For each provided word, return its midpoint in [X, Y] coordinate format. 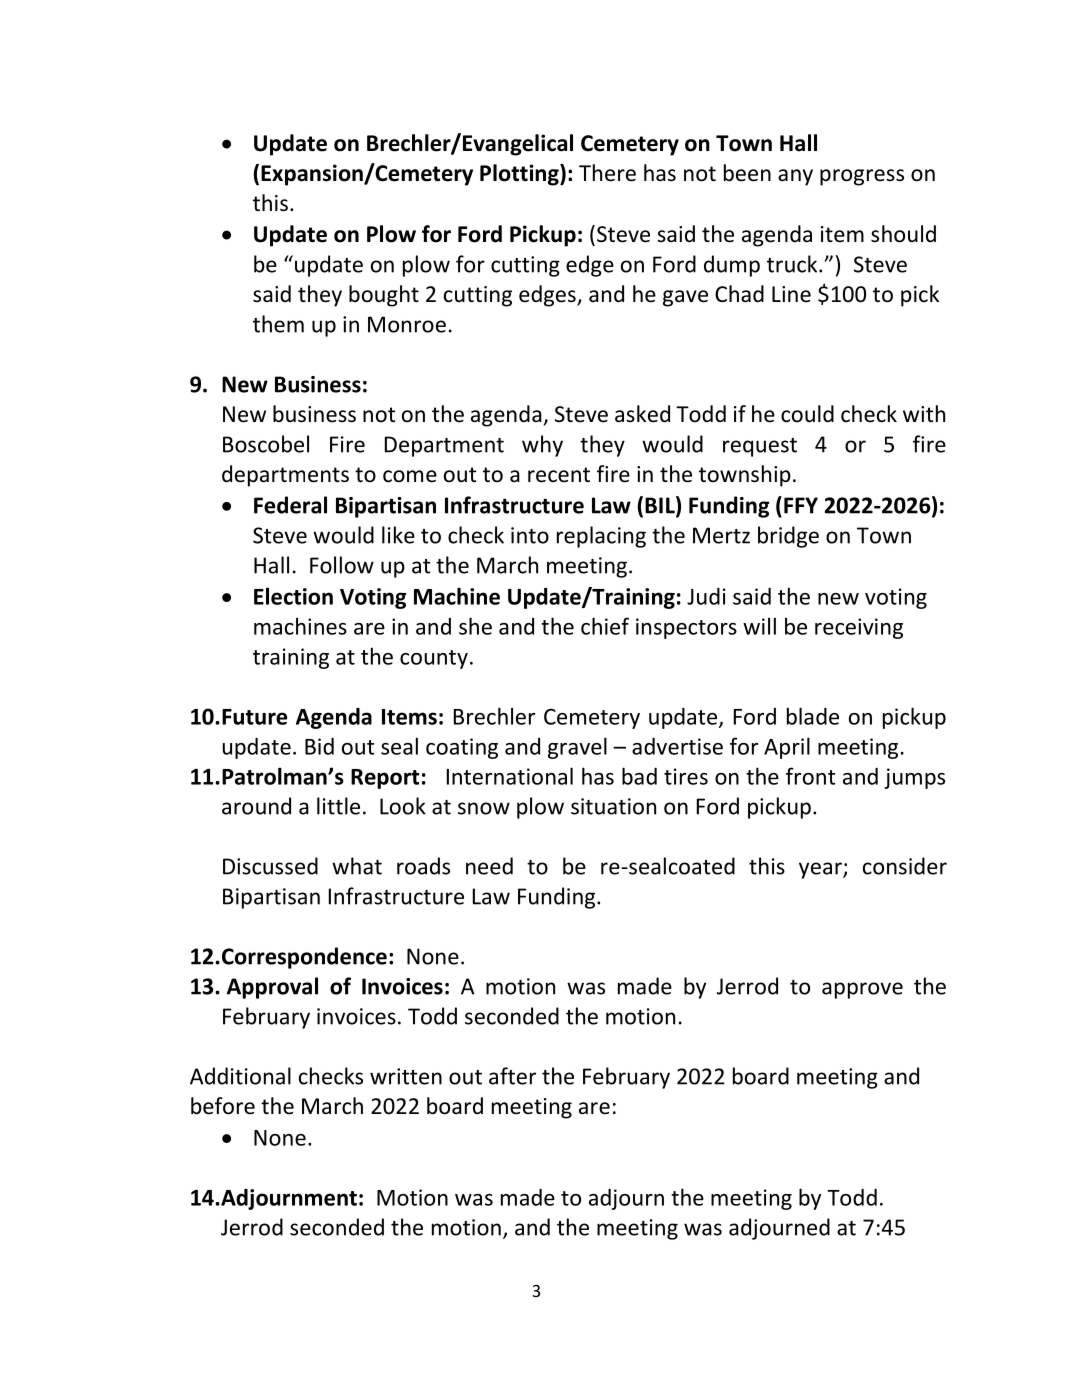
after [512, 1076]
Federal [290, 505]
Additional [240, 1076]
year [821, 870]
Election [293, 596]
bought [384, 296]
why [542, 446]
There [607, 173]
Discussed [270, 866]
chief [605, 626]
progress [862, 177]
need [489, 866]
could [807, 414]
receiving [859, 628]
